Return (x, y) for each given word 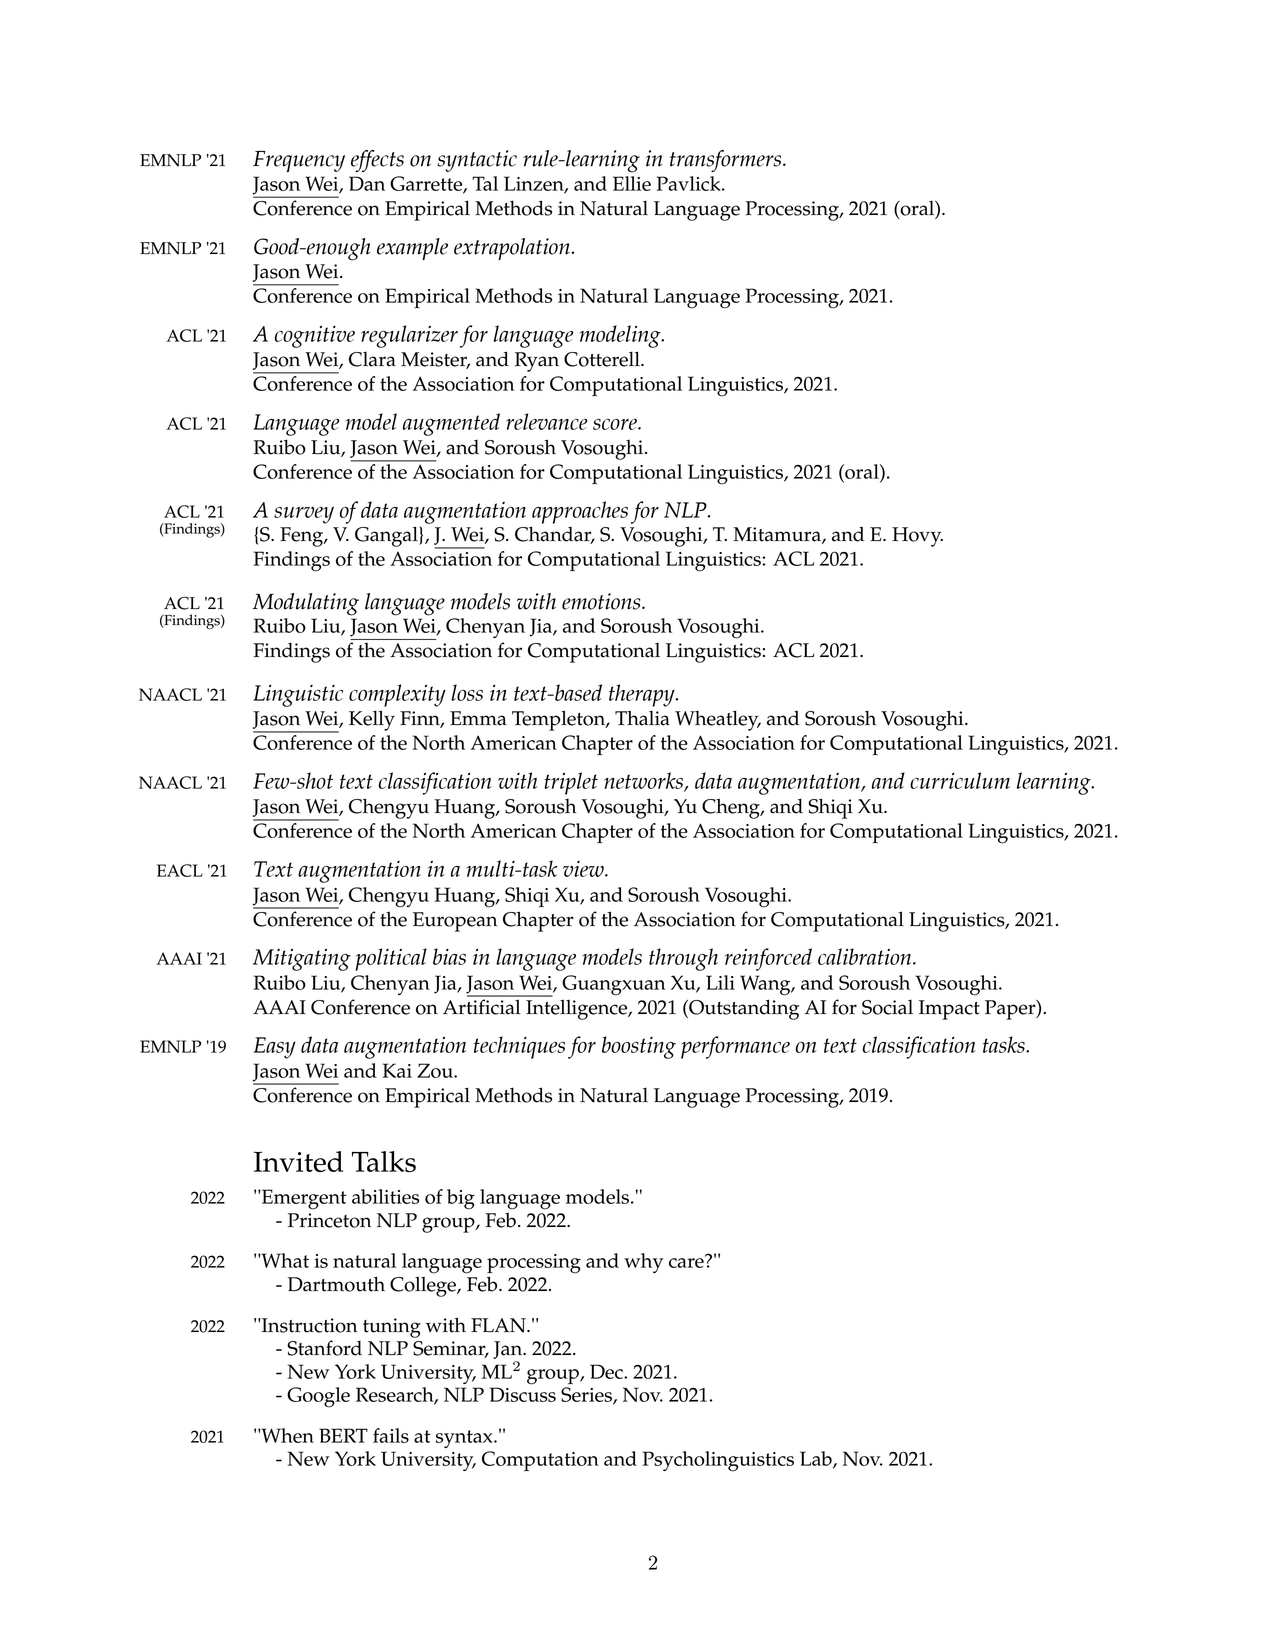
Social (887, 1007)
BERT (343, 1435)
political (391, 959)
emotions (602, 601)
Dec (607, 1371)
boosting (639, 1047)
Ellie (632, 183)
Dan (367, 183)
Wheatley (718, 720)
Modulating (306, 604)
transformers (727, 161)
